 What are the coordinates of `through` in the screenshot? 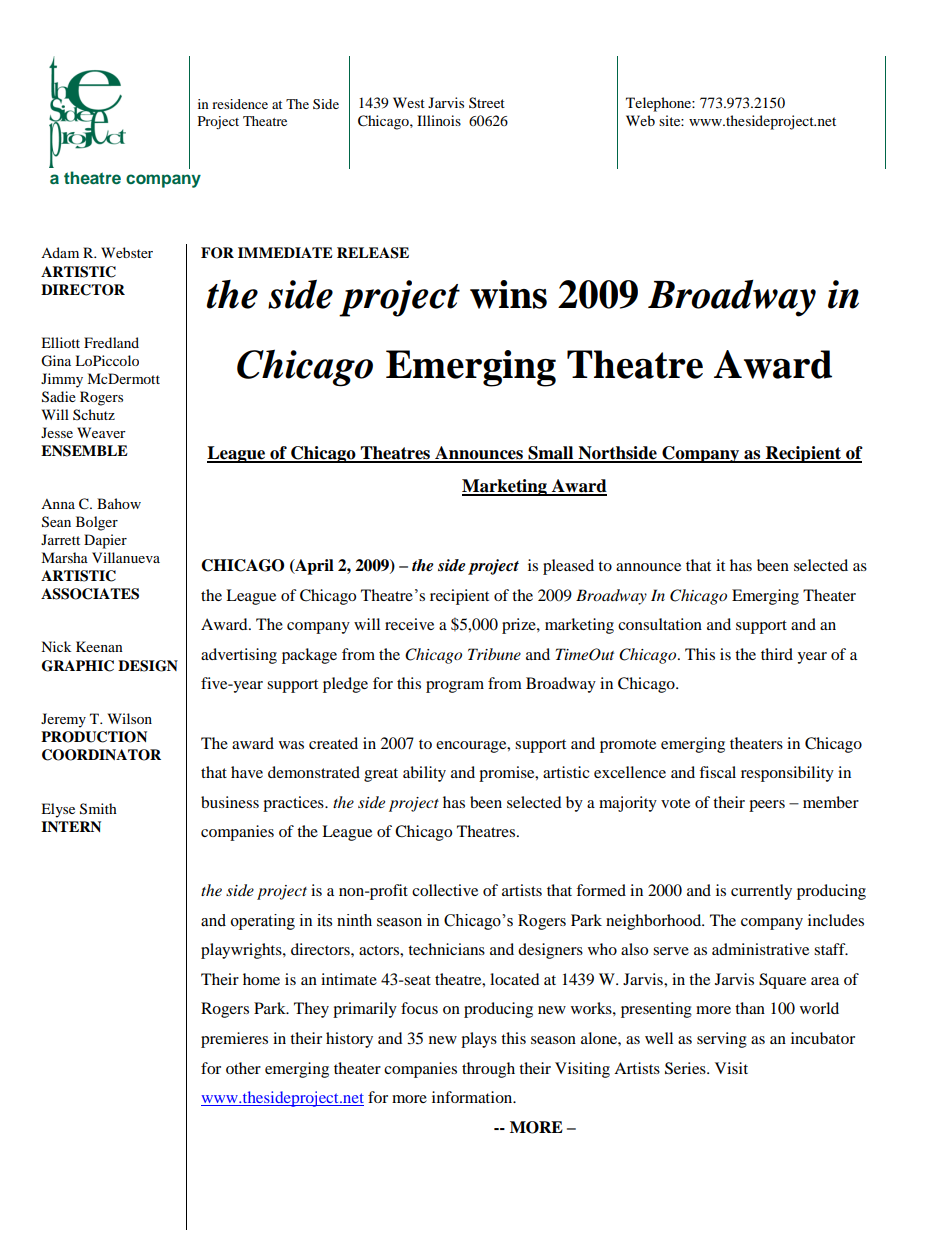 It's located at (488, 1070).
